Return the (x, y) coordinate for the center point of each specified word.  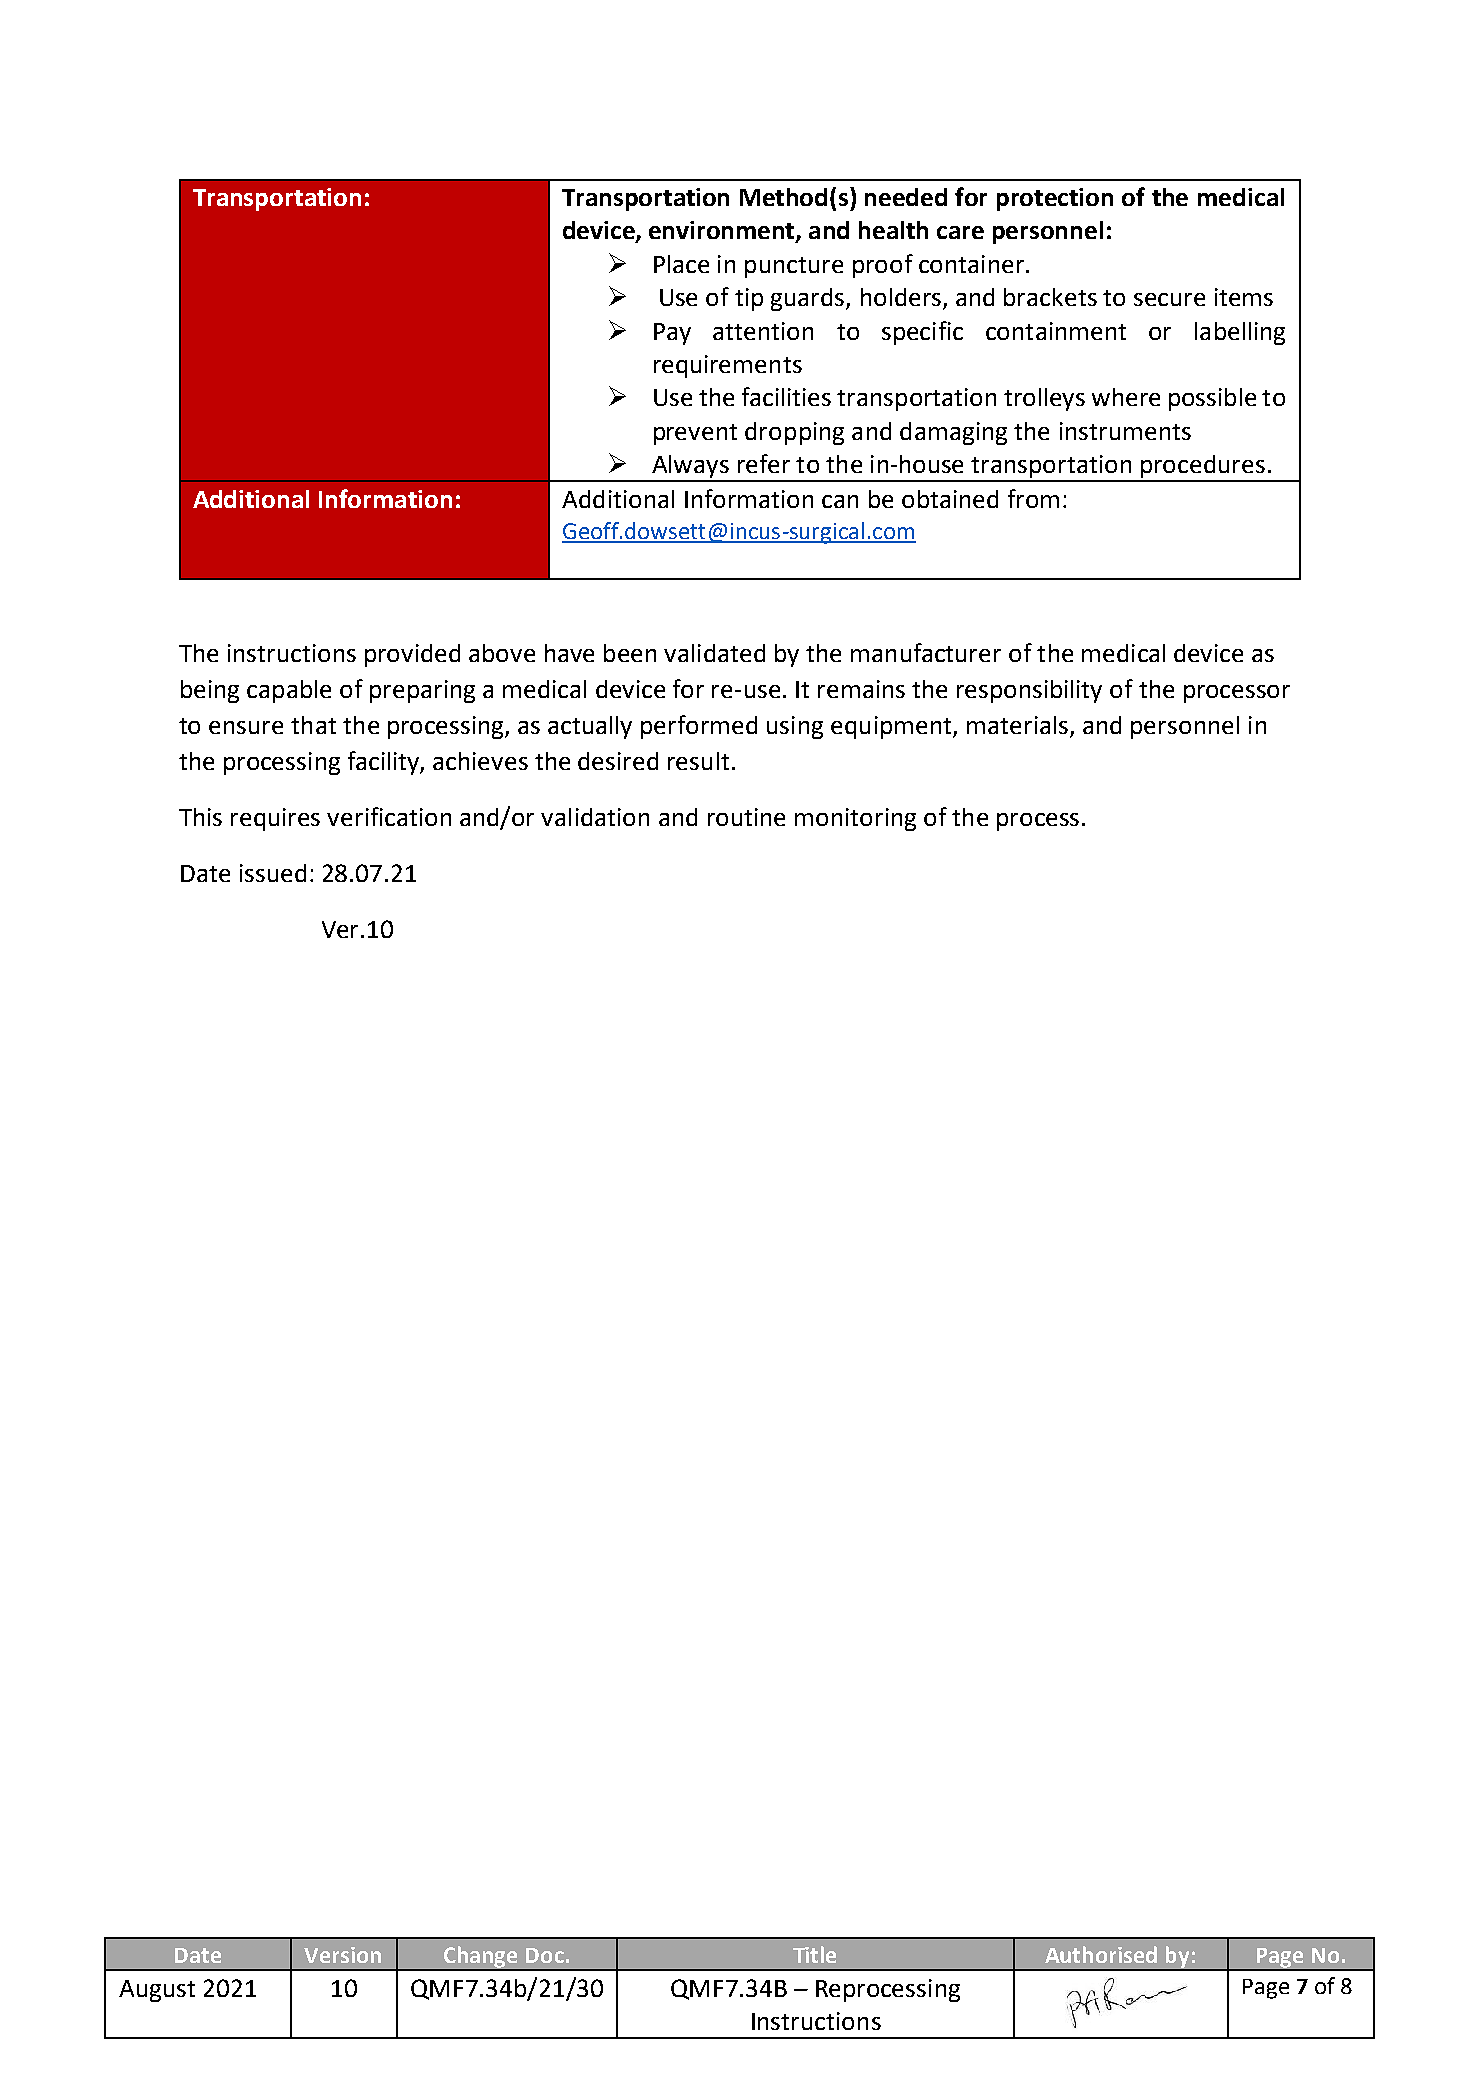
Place (681, 264)
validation (595, 817)
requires (275, 819)
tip (749, 299)
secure (1169, 299)
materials (1019, 726)
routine (746, 817)
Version (342, 1955)
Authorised (1101, 1954)
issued (273, 873)
